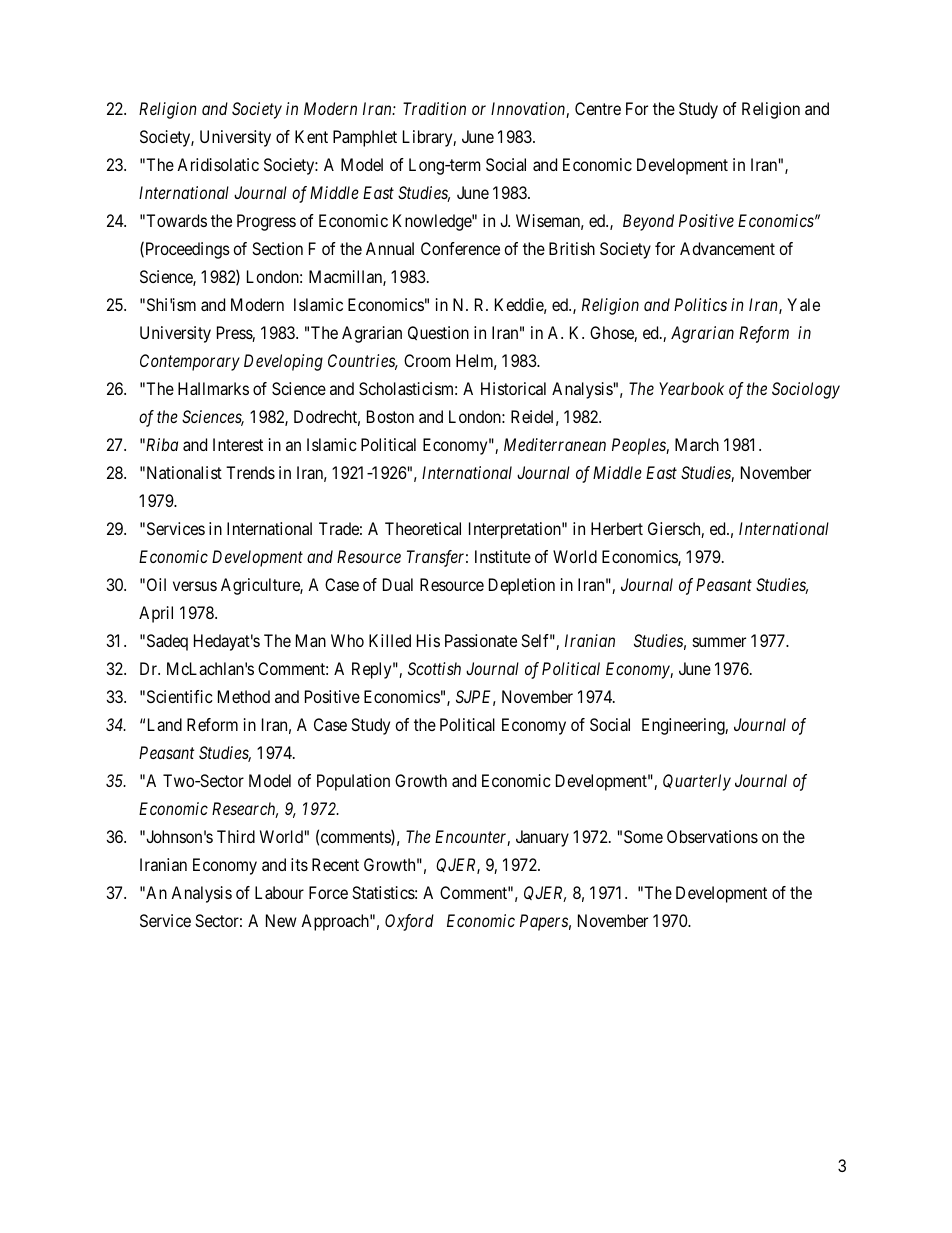 The image size is (952, 1233). I want to click on Oxford, so click(409, 922).
